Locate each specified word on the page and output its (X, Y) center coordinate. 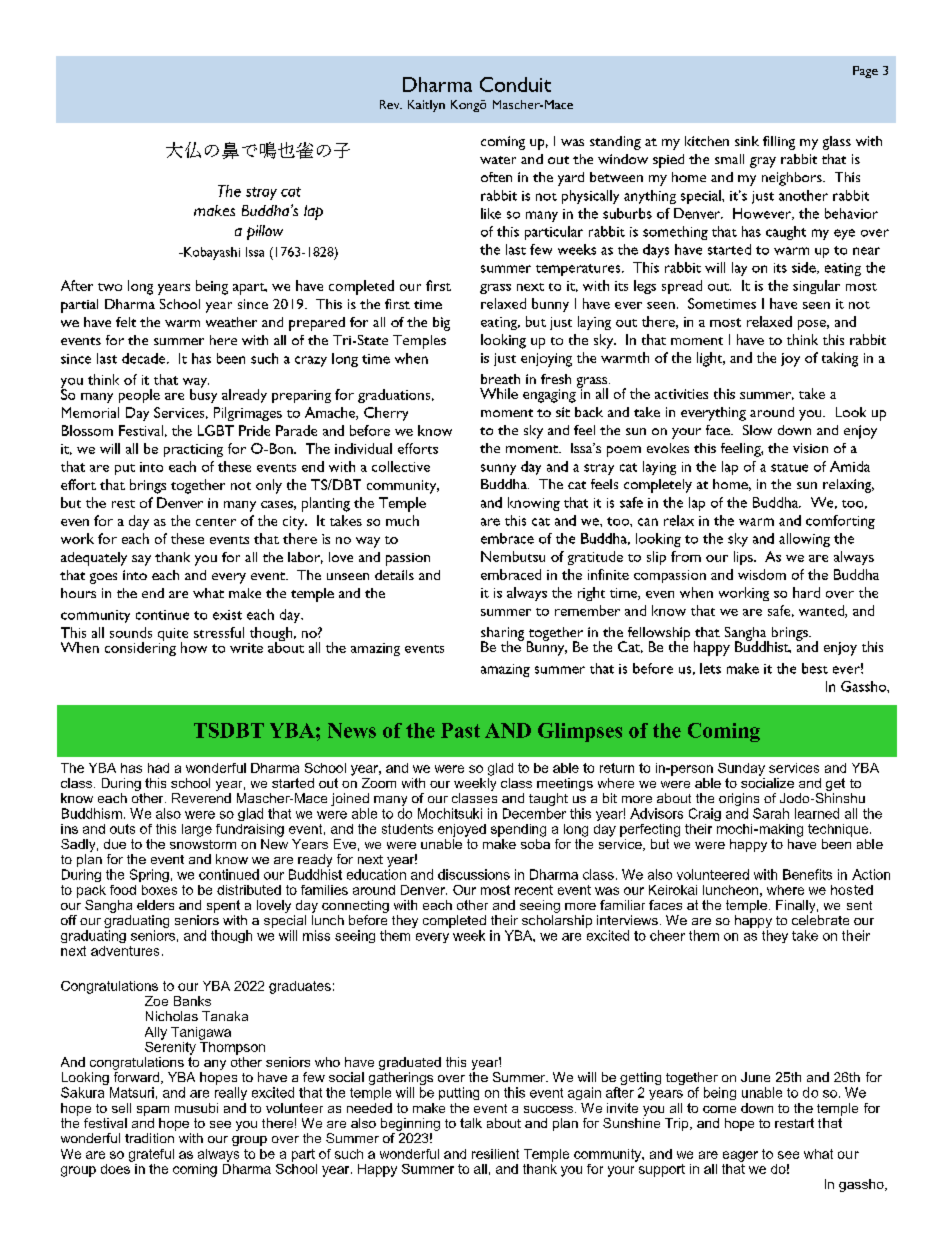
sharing (502, 635)
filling (779, 143)
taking (840, 359)
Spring (149, 875)
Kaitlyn (426, 106)
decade (145, 358)
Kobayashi (211, 253)
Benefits (807, 874)
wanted (822, 611)
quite (173, 636)
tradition (149, 1138)
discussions (474, 874)
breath (500, 379)
